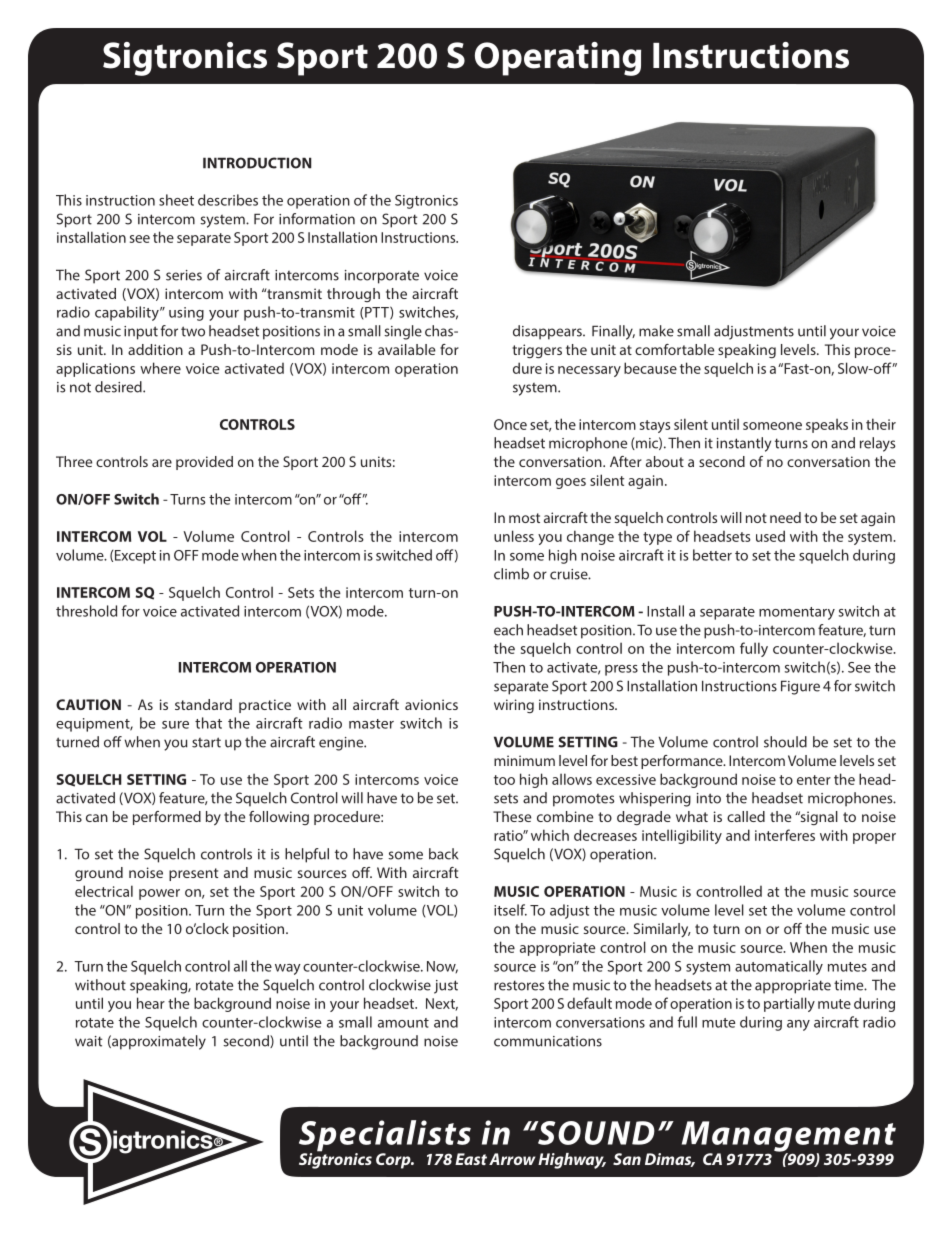  Describe the element at coordinates (257, 163) in the screenshot. I see `INTRODUCTION` at that location.
